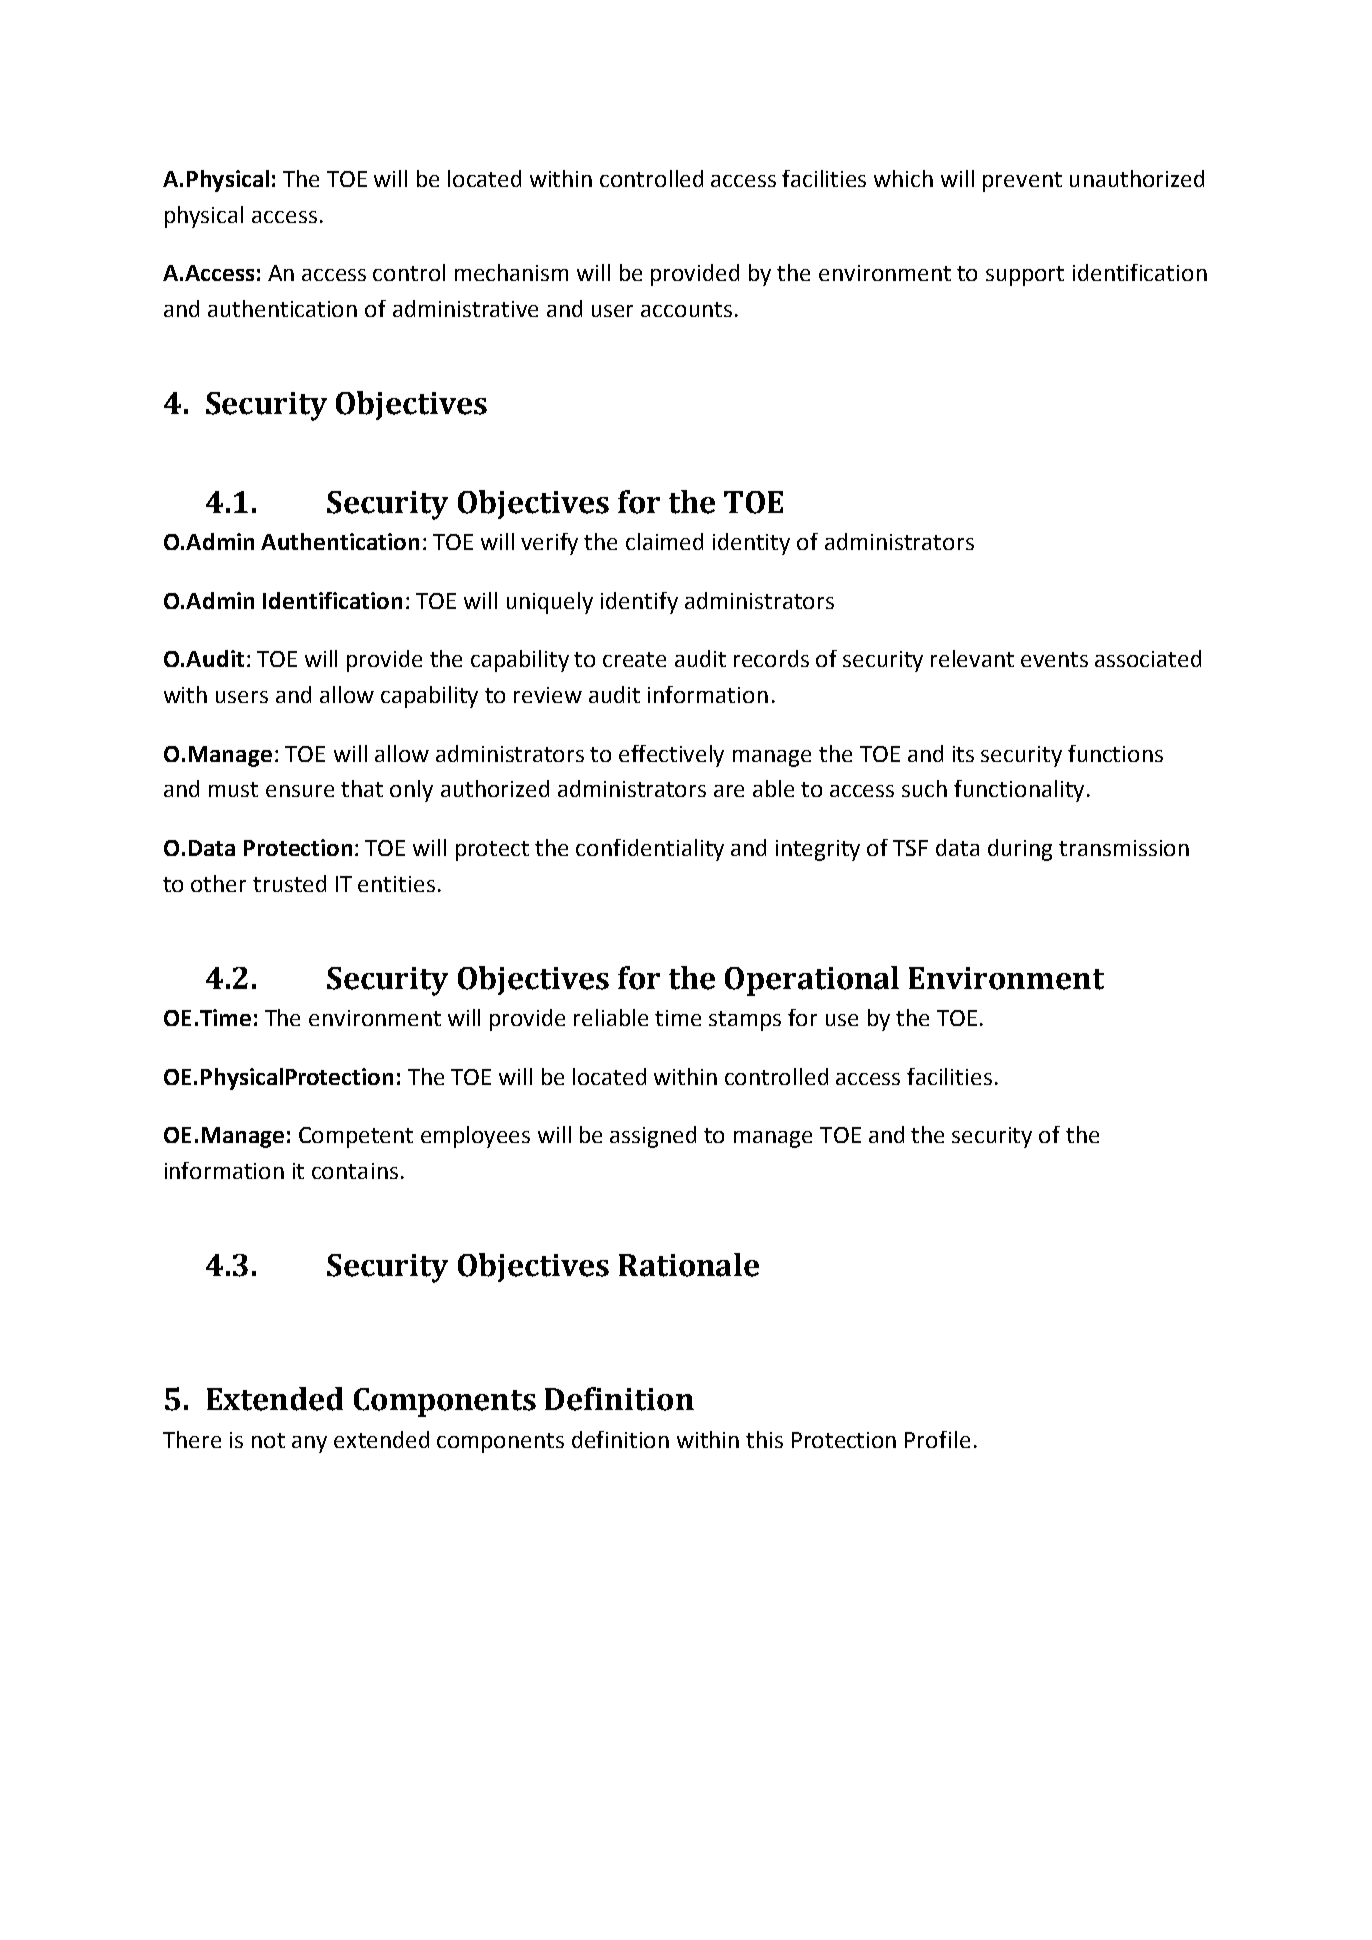 This document has height=1940, width=1372. Describe the element at coordinates (550, 603) in the document. I see `uniquely` at that location.
